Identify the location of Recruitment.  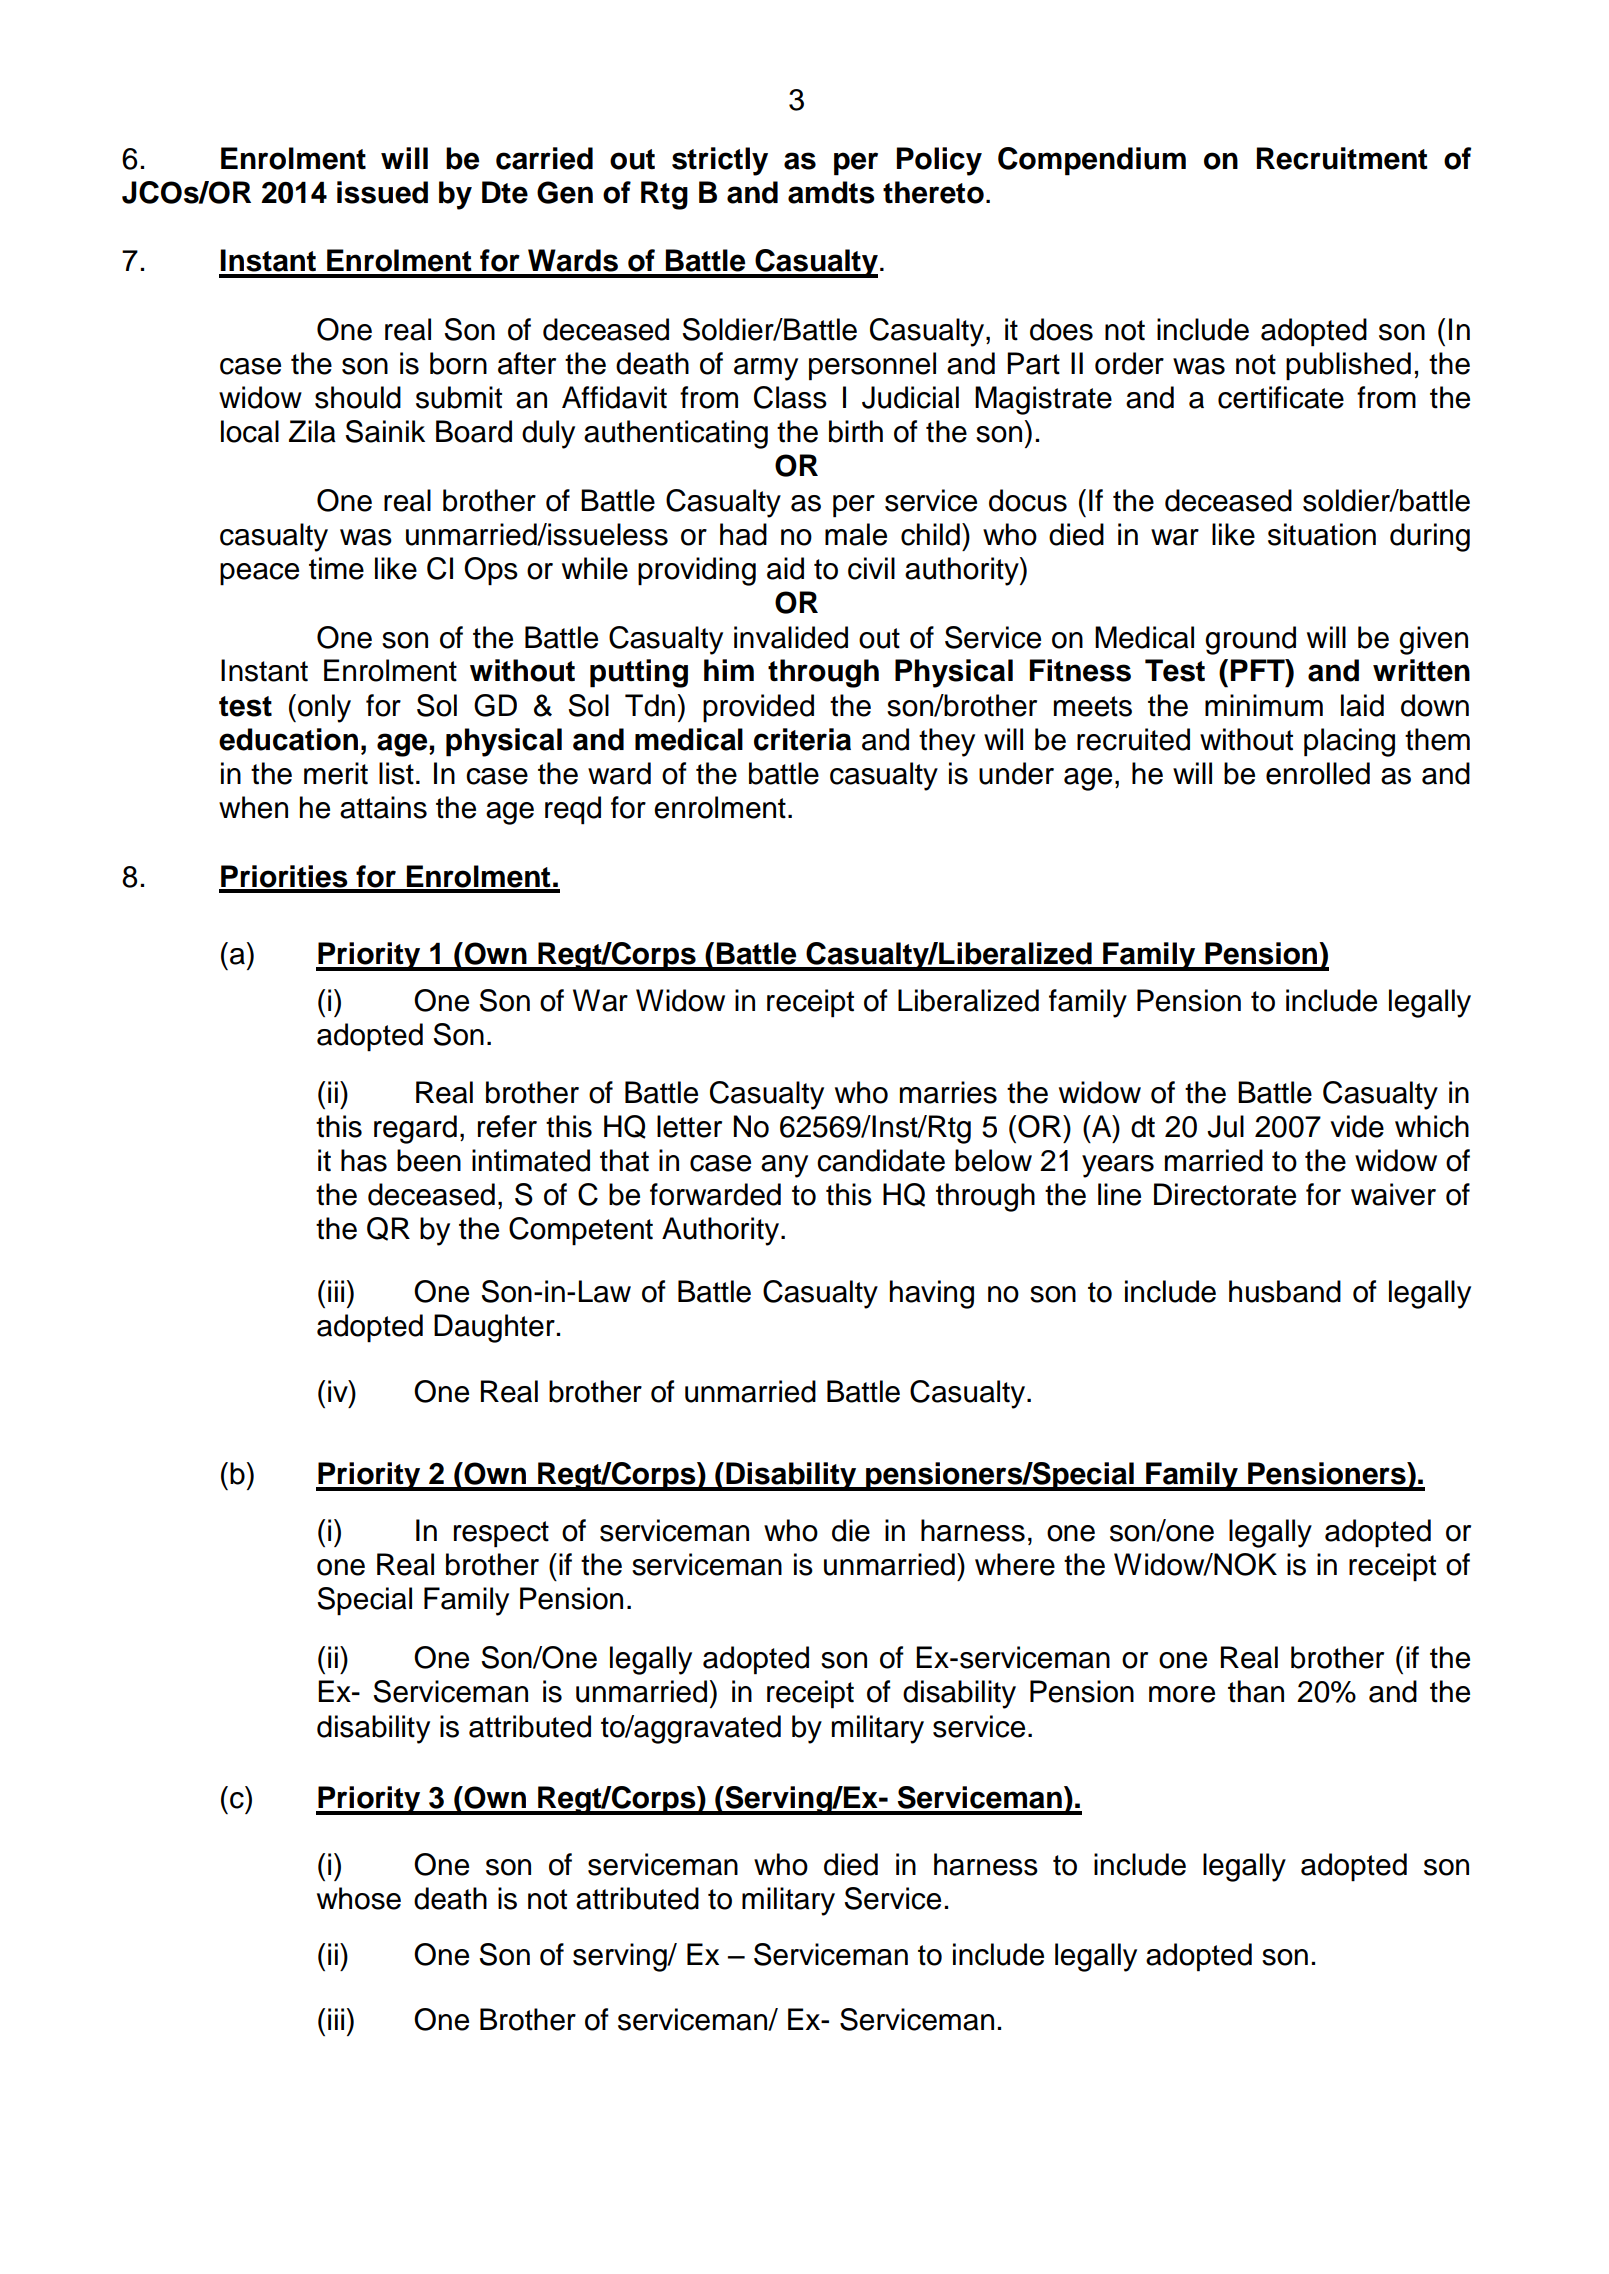
(1342, 158).
